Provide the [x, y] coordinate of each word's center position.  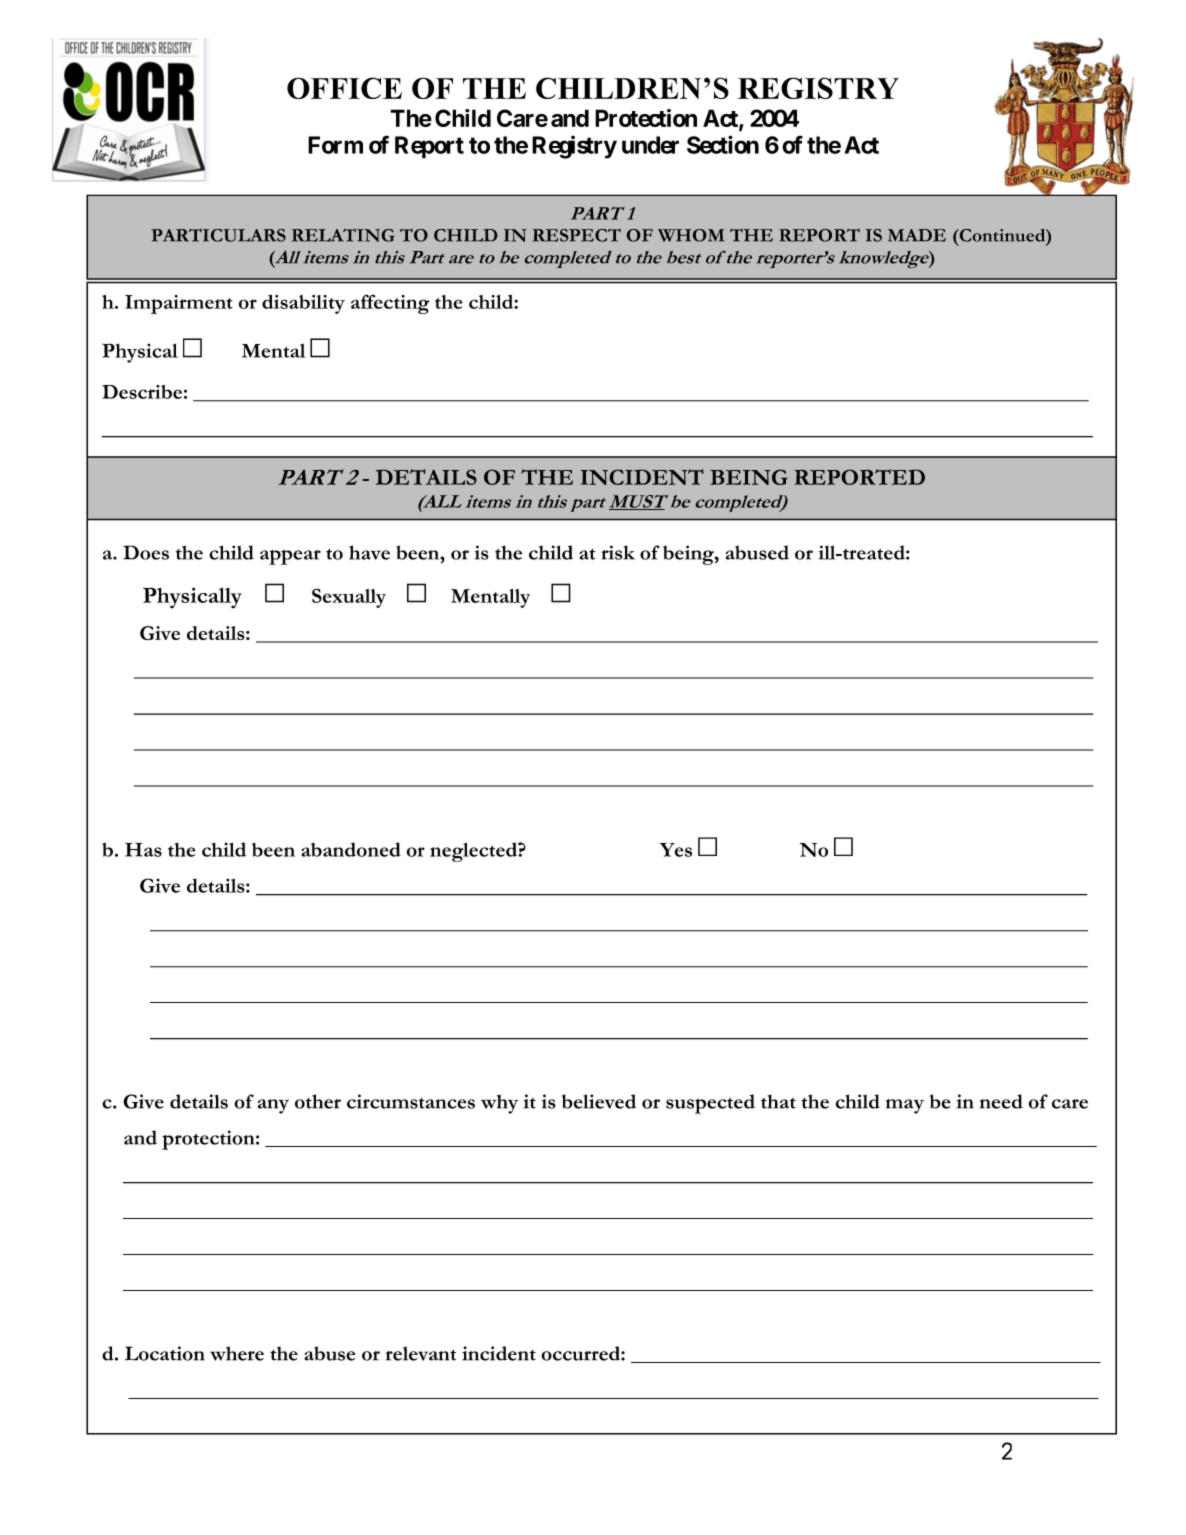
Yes [676, 850]
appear [290, 557]
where [237, 1353]
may [905, 1106]
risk [618, 552]
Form [335, 145]
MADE [917, 235]
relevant [421, 1353]
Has [143, 849]
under [650, 145]
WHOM [691, 235]
